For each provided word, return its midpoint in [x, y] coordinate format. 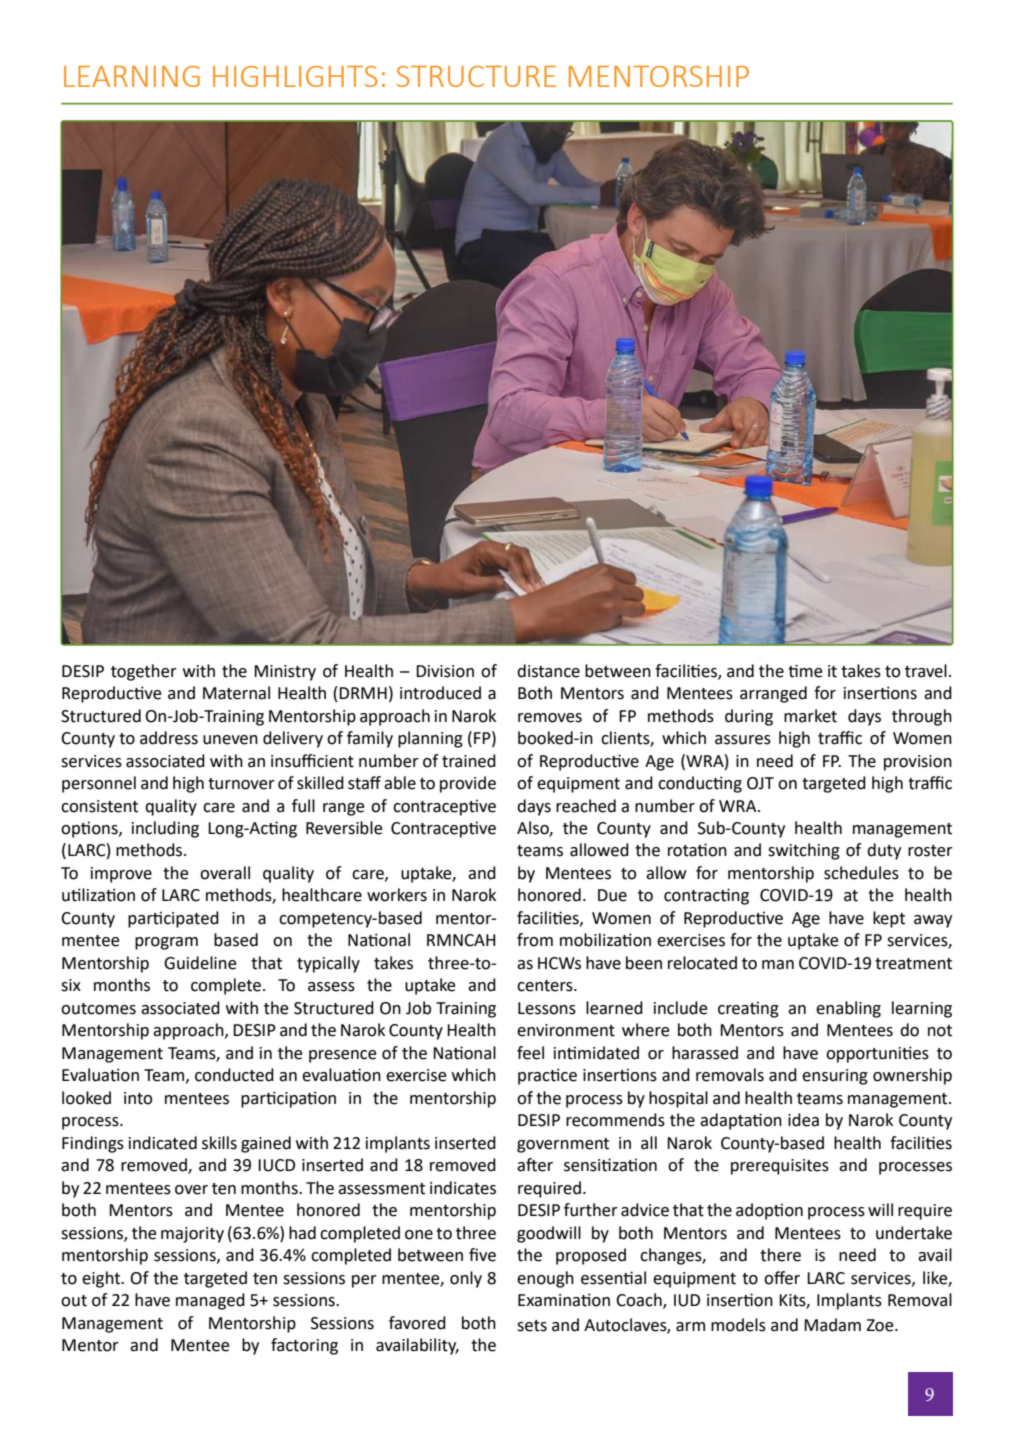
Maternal [236, 693]
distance [548, 671]
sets [532, 1326]
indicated [163, 1143]
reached [586, 806]
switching [804, 851]
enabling [848, 1009]
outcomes [98, 1009]
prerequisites [780, 1167]
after [535, 1165]
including [165, 829]
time [805, 671]
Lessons [547, 1008]
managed [210, 1301]
